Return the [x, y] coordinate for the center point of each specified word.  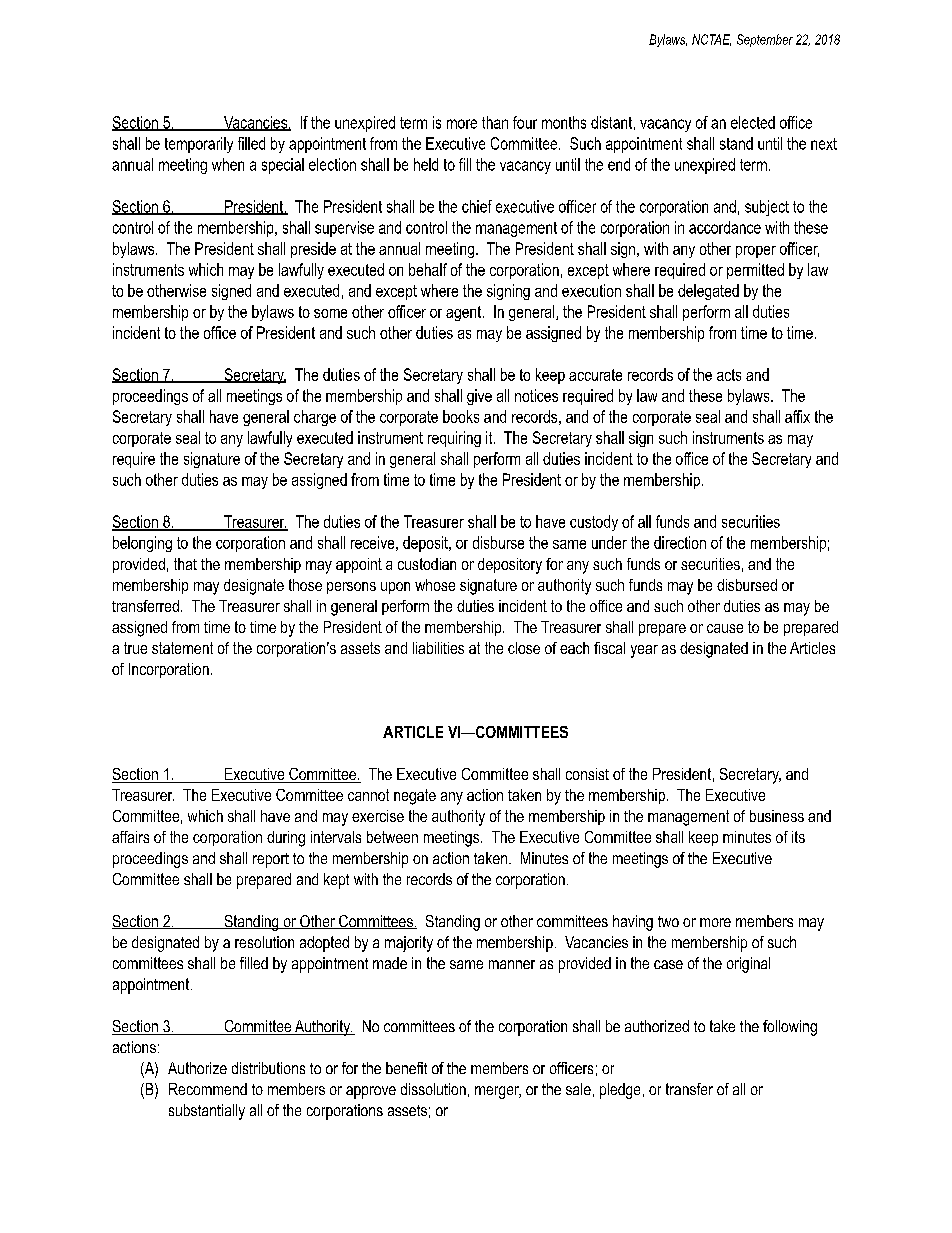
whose [435, 585]
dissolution [433, 1089]
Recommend [208, 1089]
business [777, 816]
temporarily [199, 145]
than [495, 122]
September [765, 40]
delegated [708, 292]
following [790, 1028]
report [271, 860]
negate [415, 797]
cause [725, 628]
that [185, 564]
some [330, 313]
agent [465, 313]
